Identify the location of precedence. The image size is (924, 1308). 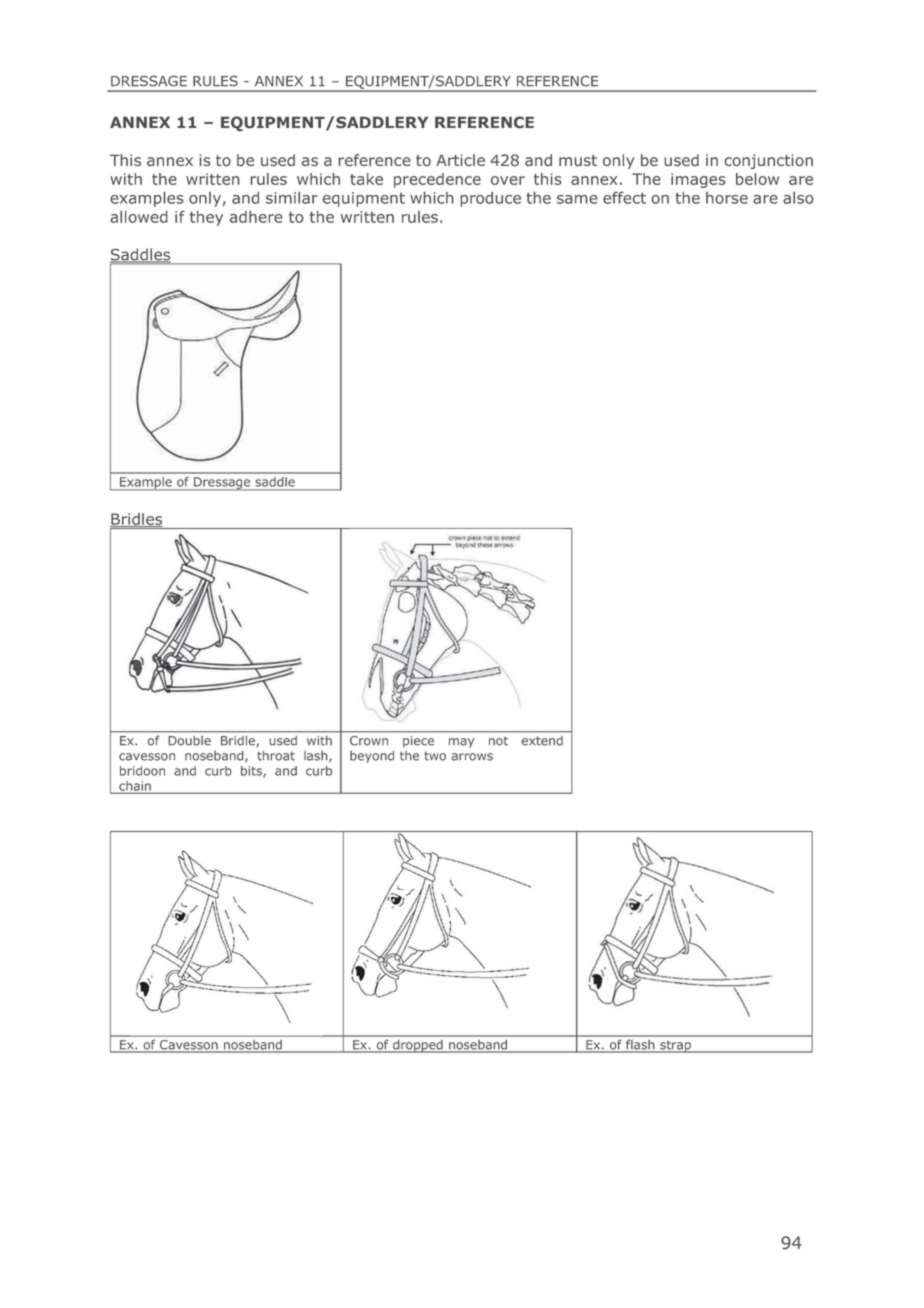
(437, 180).
